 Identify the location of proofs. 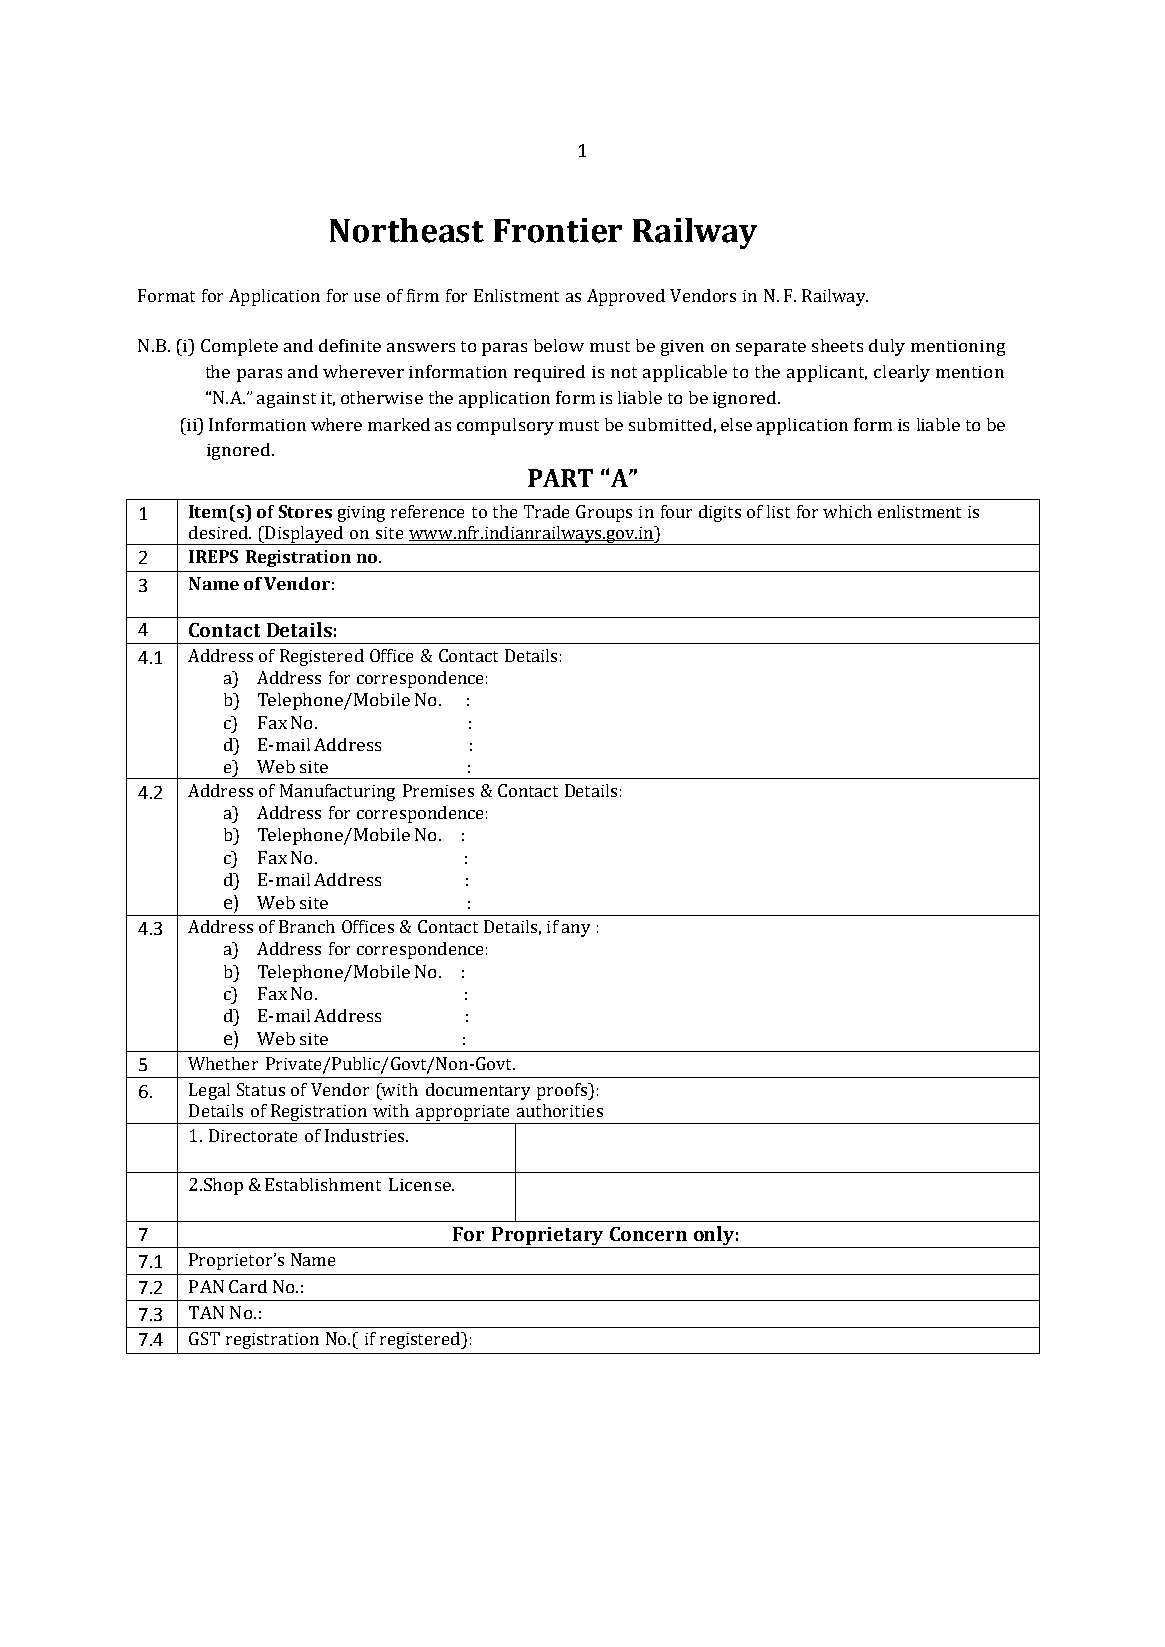
(563, 1091).
